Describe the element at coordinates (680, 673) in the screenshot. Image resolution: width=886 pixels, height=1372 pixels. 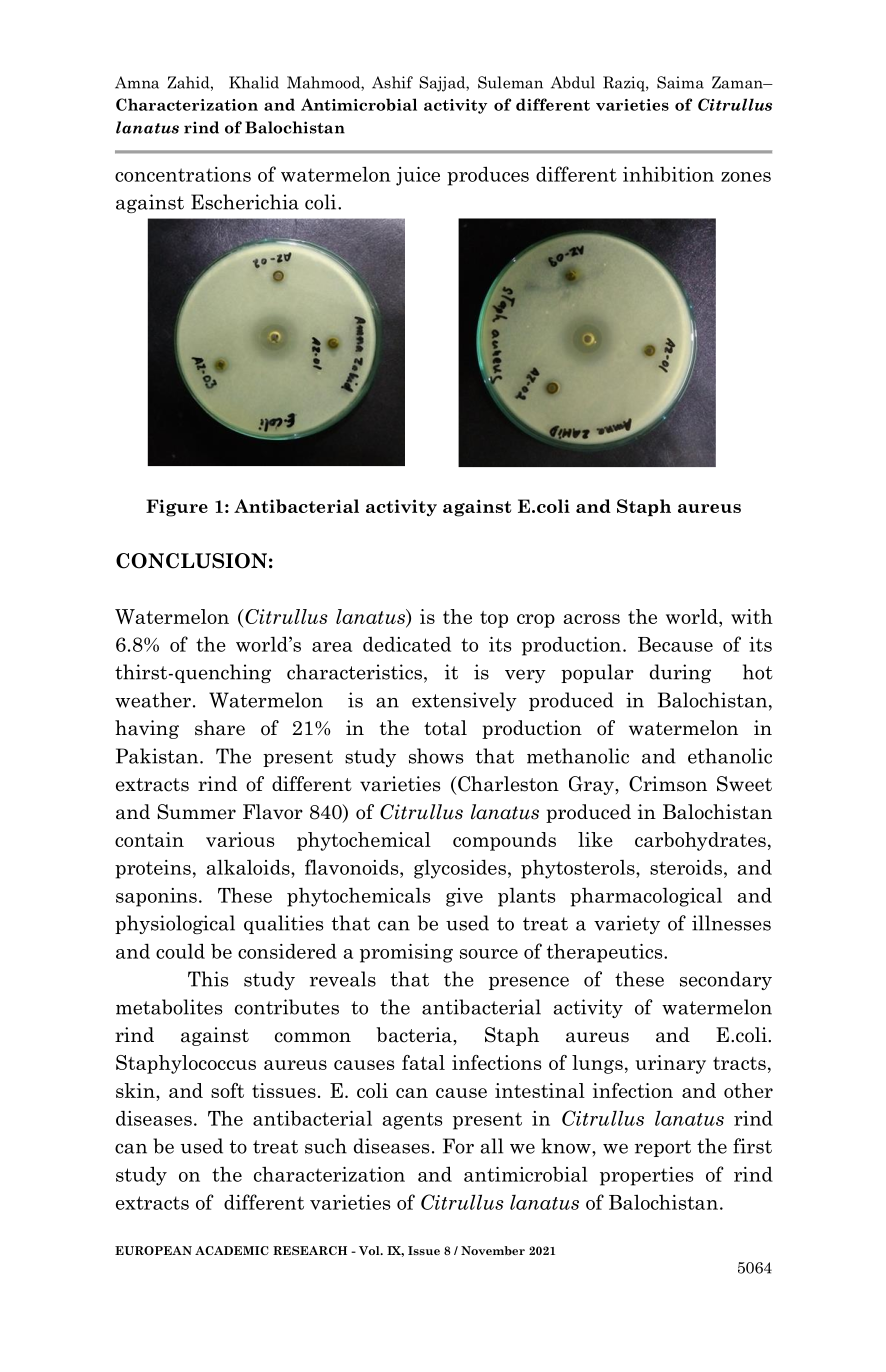
I see `during` at that location.
